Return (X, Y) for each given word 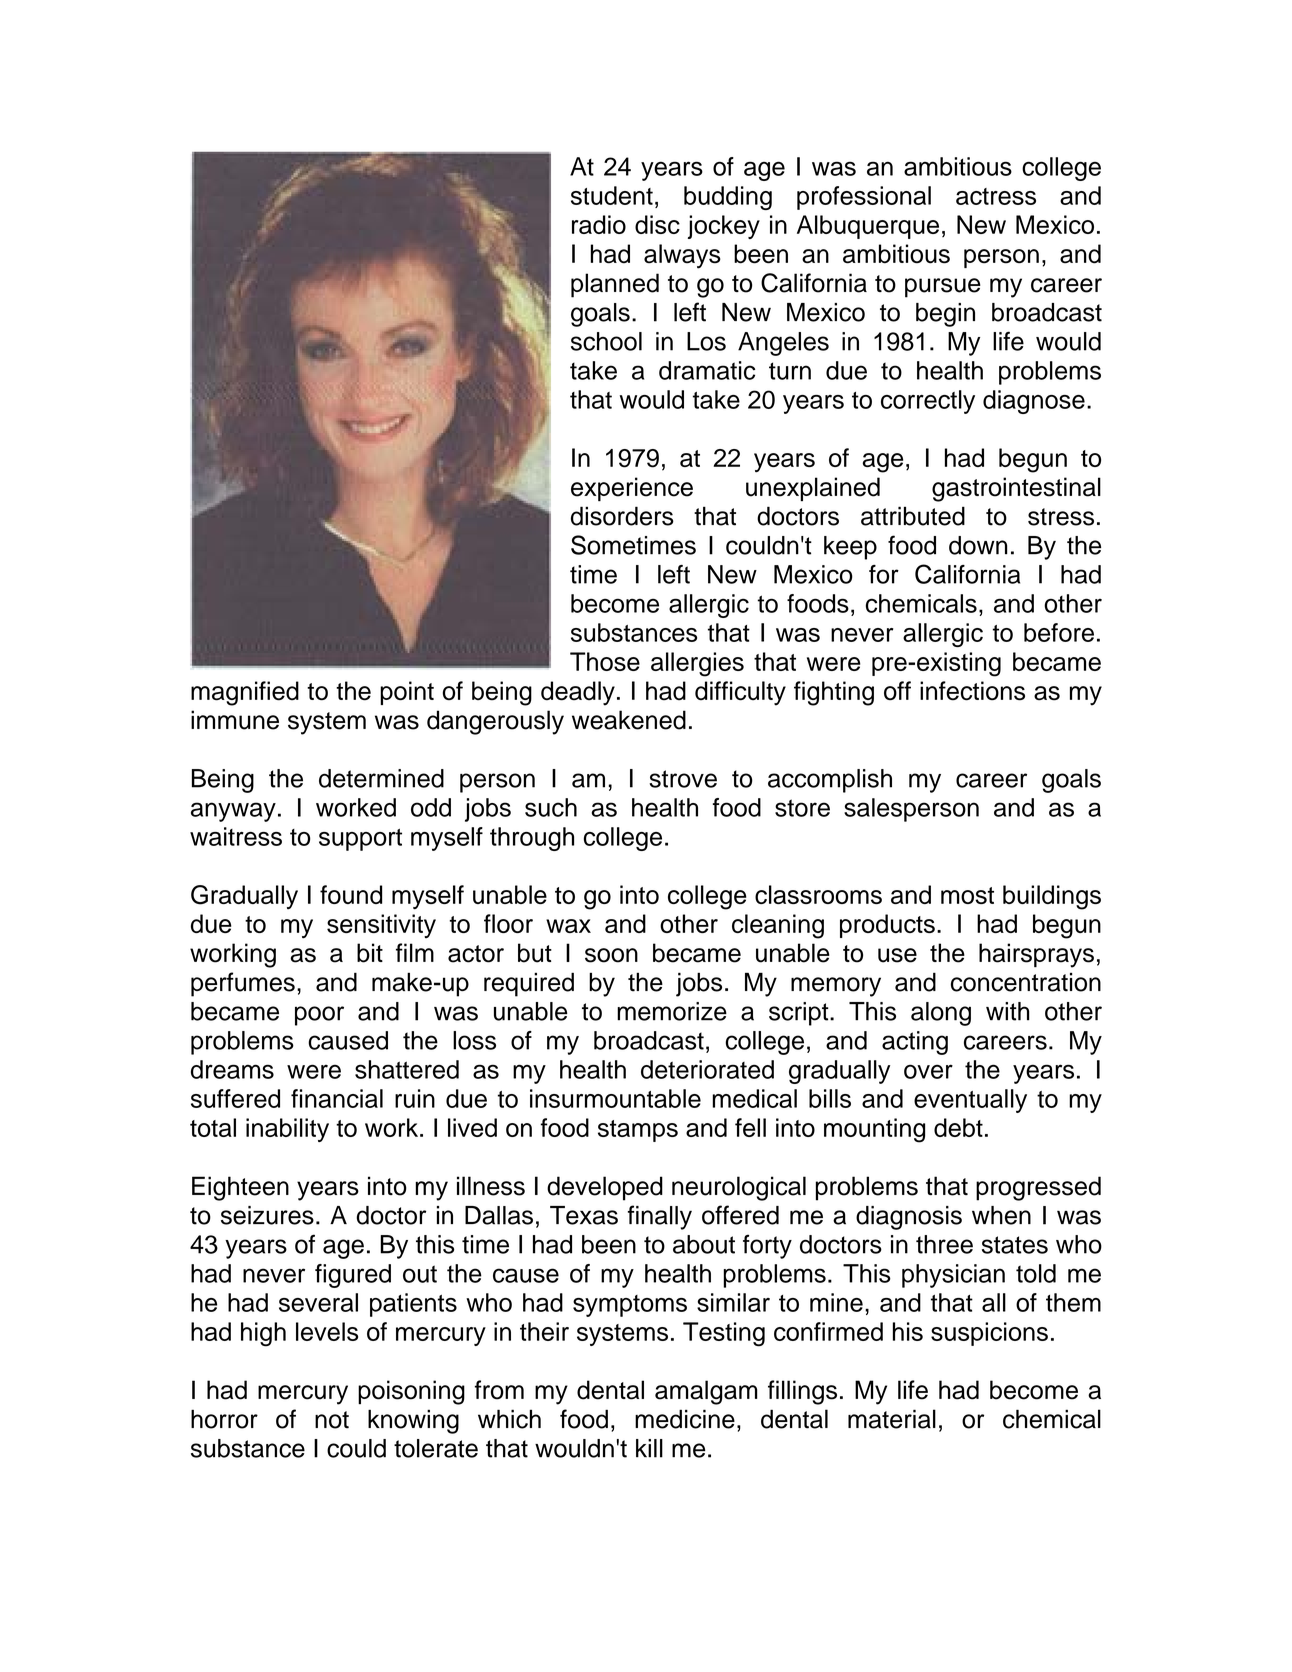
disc (657, 224)
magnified (245, 693)
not (332, 1420)
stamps (638, 1131)
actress (996, 196)
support (360, 840)
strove (683, 779)
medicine (685, 1419)
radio (599, 224)
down (978, 545)
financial (337, 1098)
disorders (622, 516)
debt (958, 1127)
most (967, 895)
